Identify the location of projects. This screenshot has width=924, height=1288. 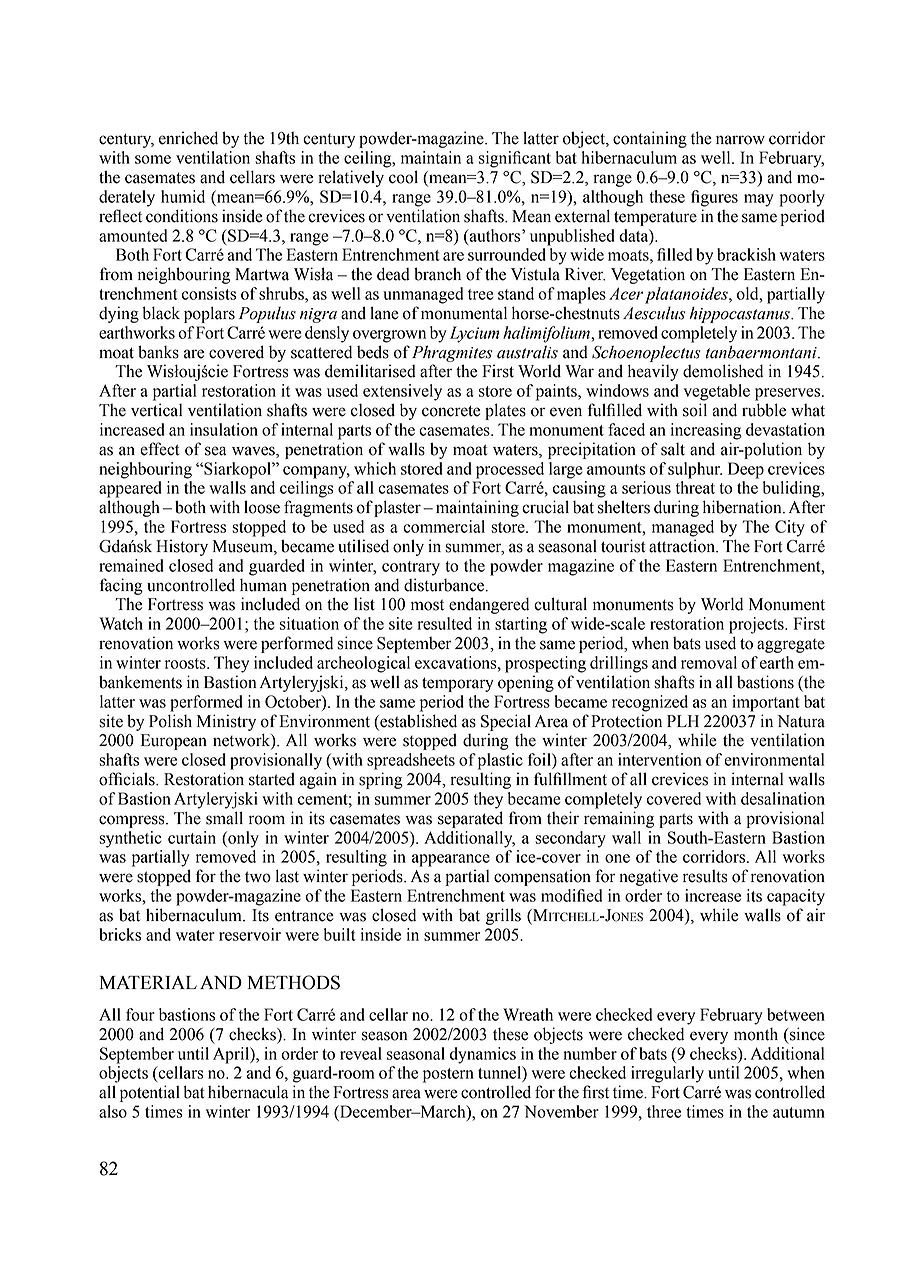
(757, 625).
